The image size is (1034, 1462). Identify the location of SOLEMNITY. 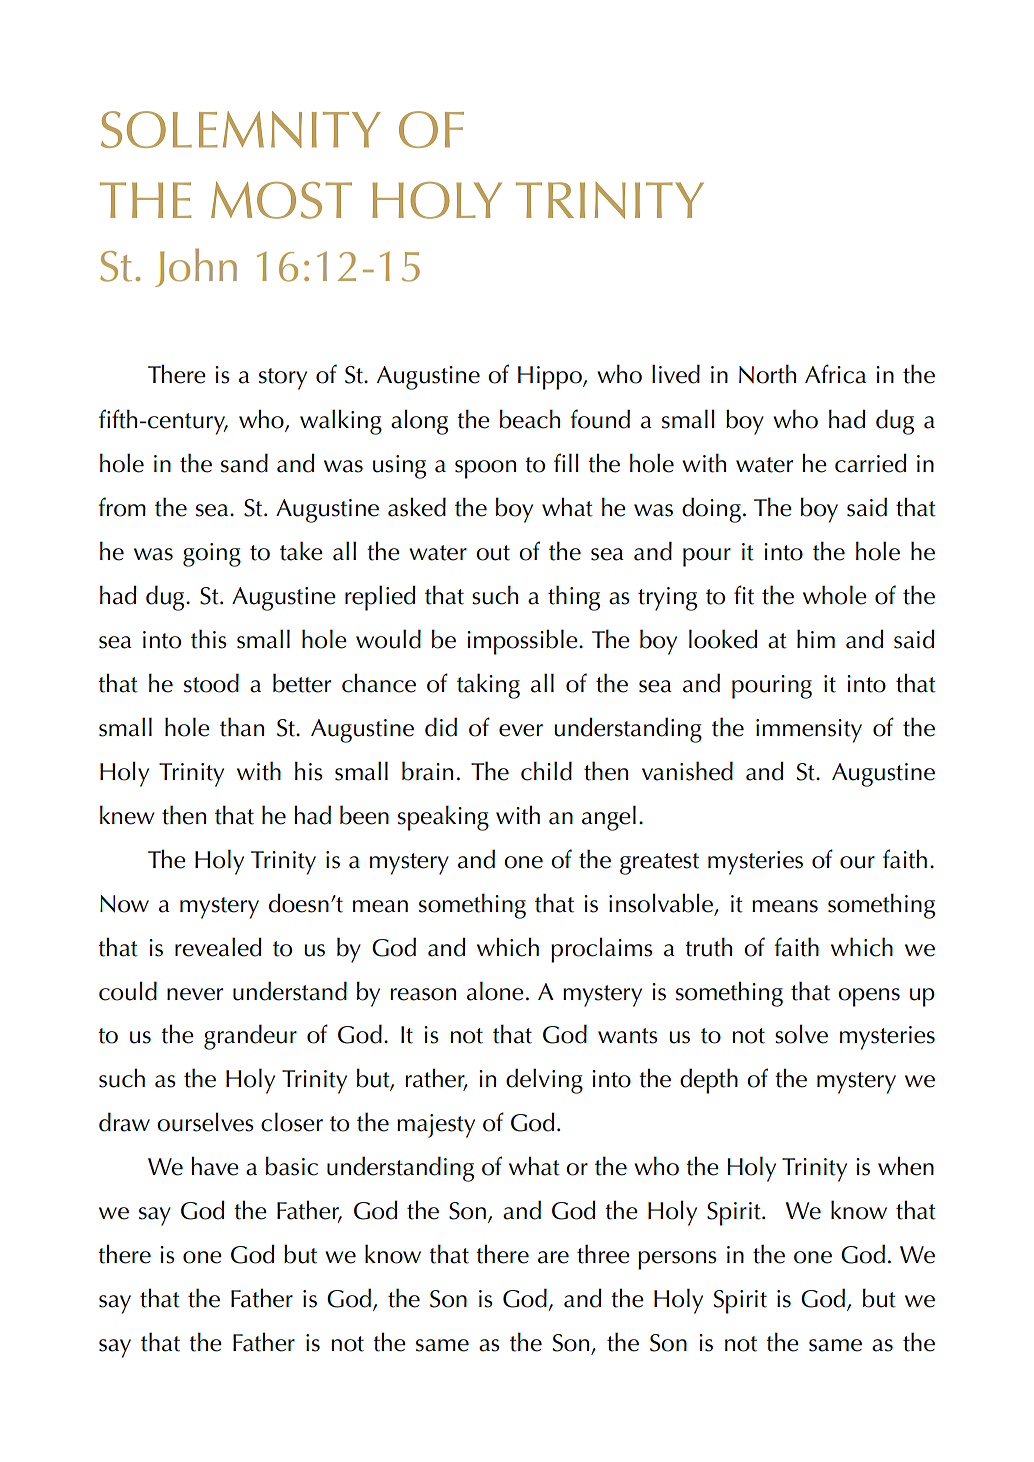
(241, 129).
